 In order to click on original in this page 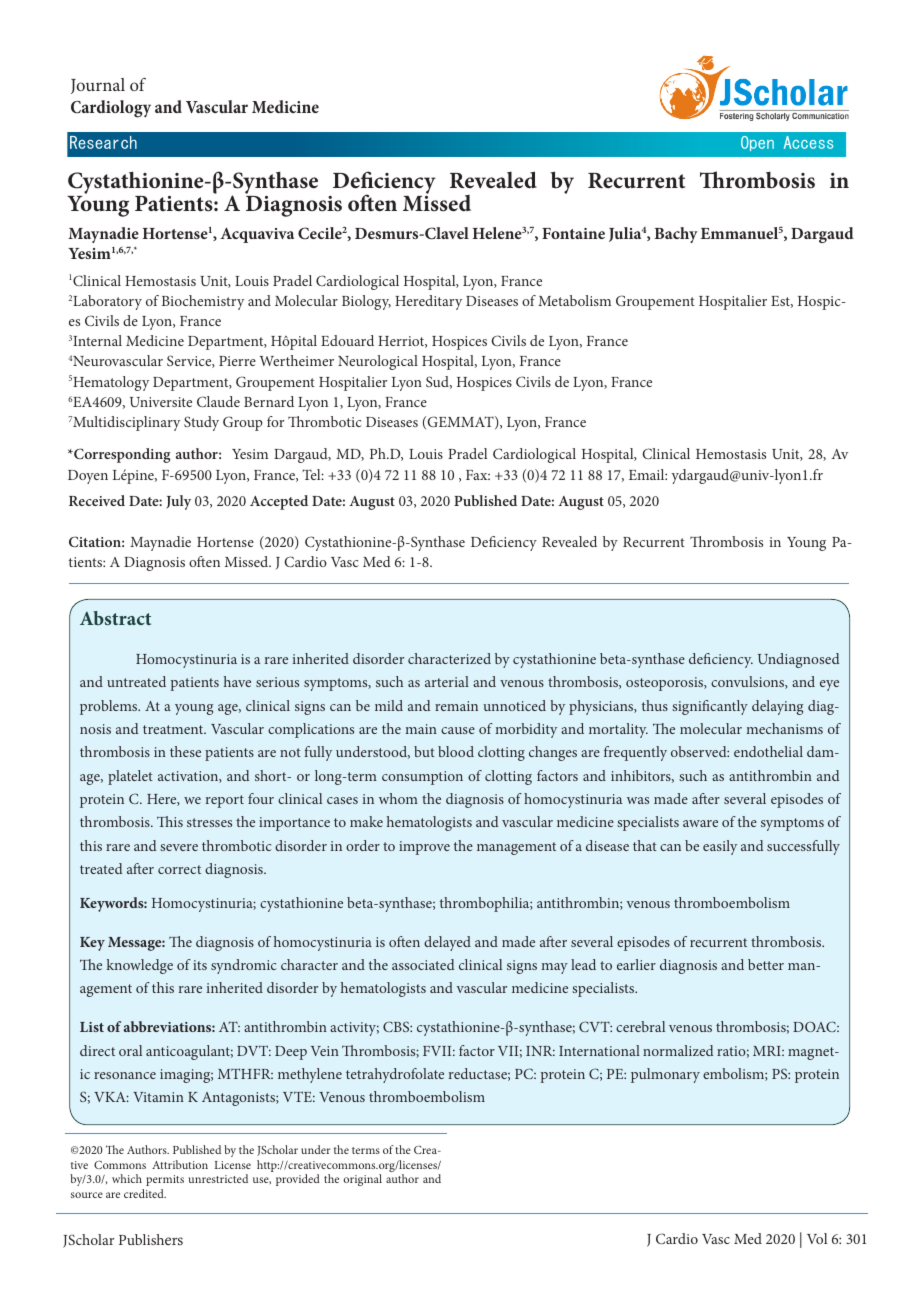, I will do `click(362, 1180)`.
